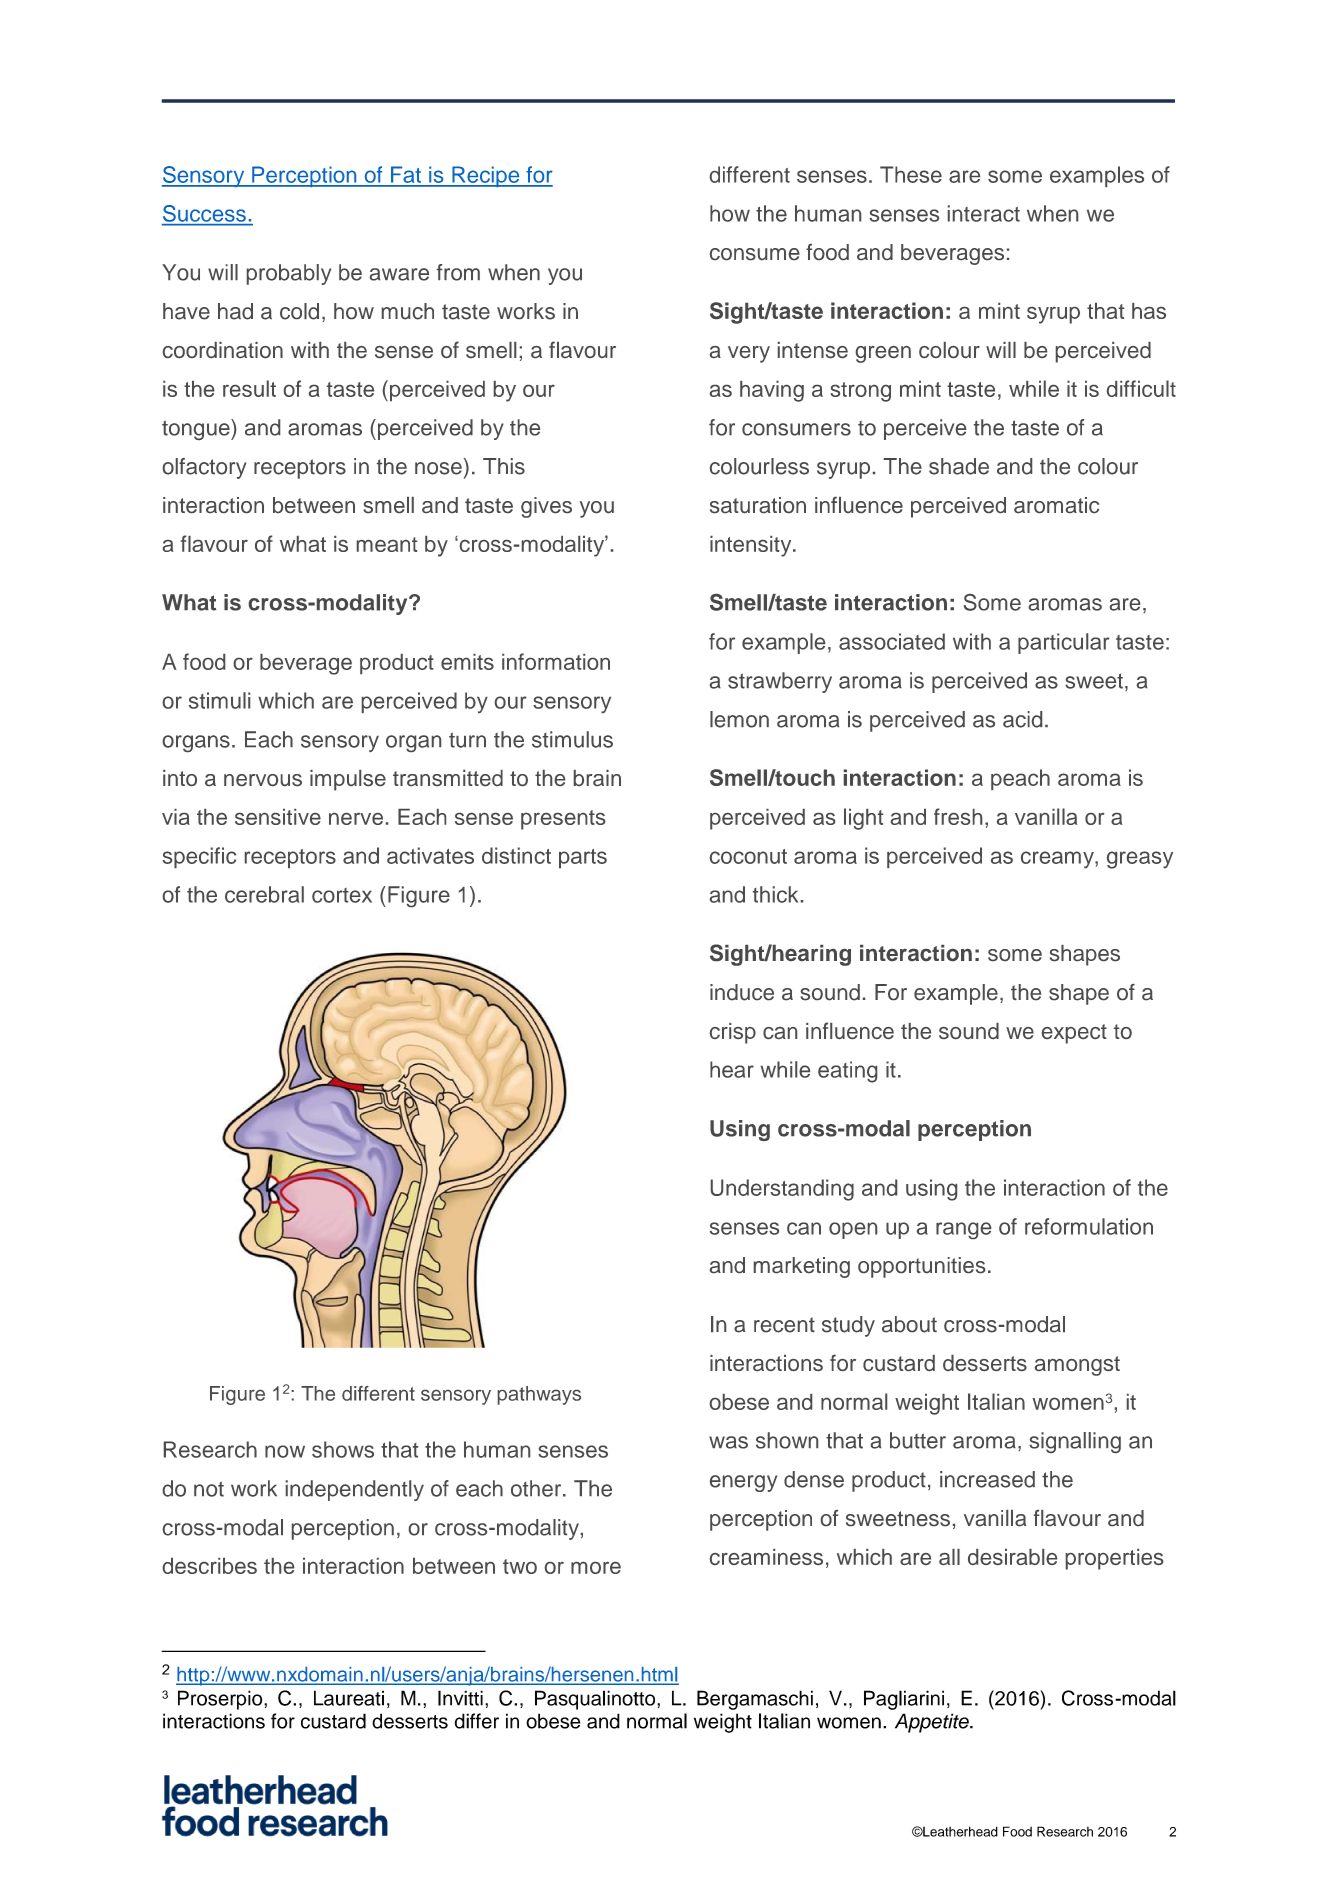 Image resolution: width=1338 pixels, height=1892 pixels. What do you see at coordinates (387, 544) in the page?
I see `meant` at bounding box center [387, 544].
